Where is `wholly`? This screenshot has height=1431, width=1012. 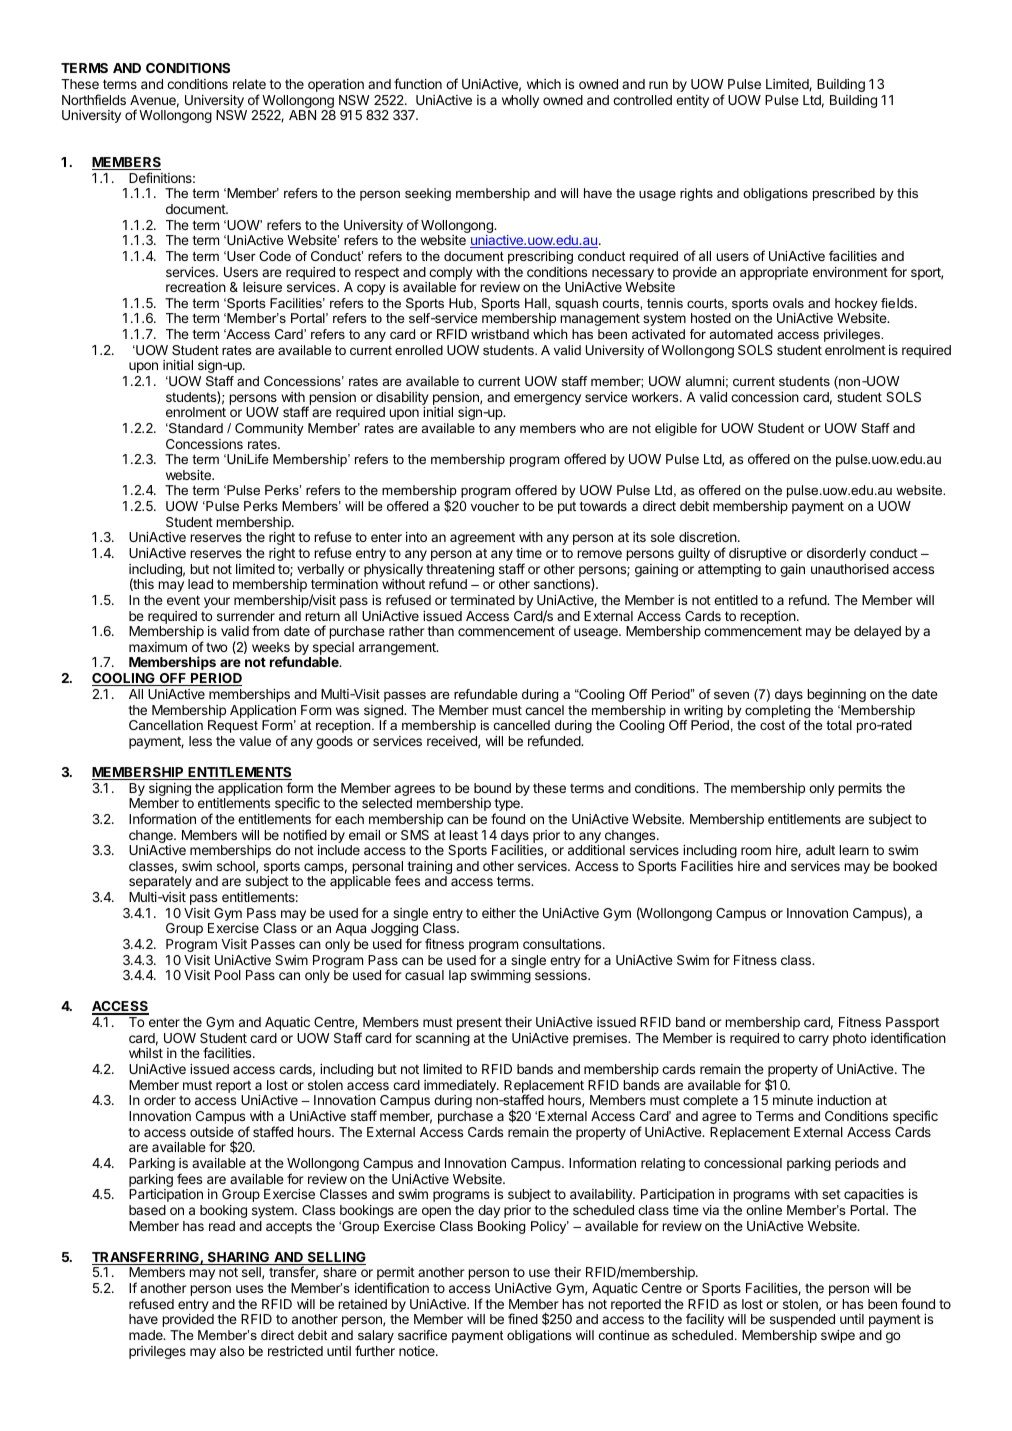
wholly is located at coordinates (520, 101).
